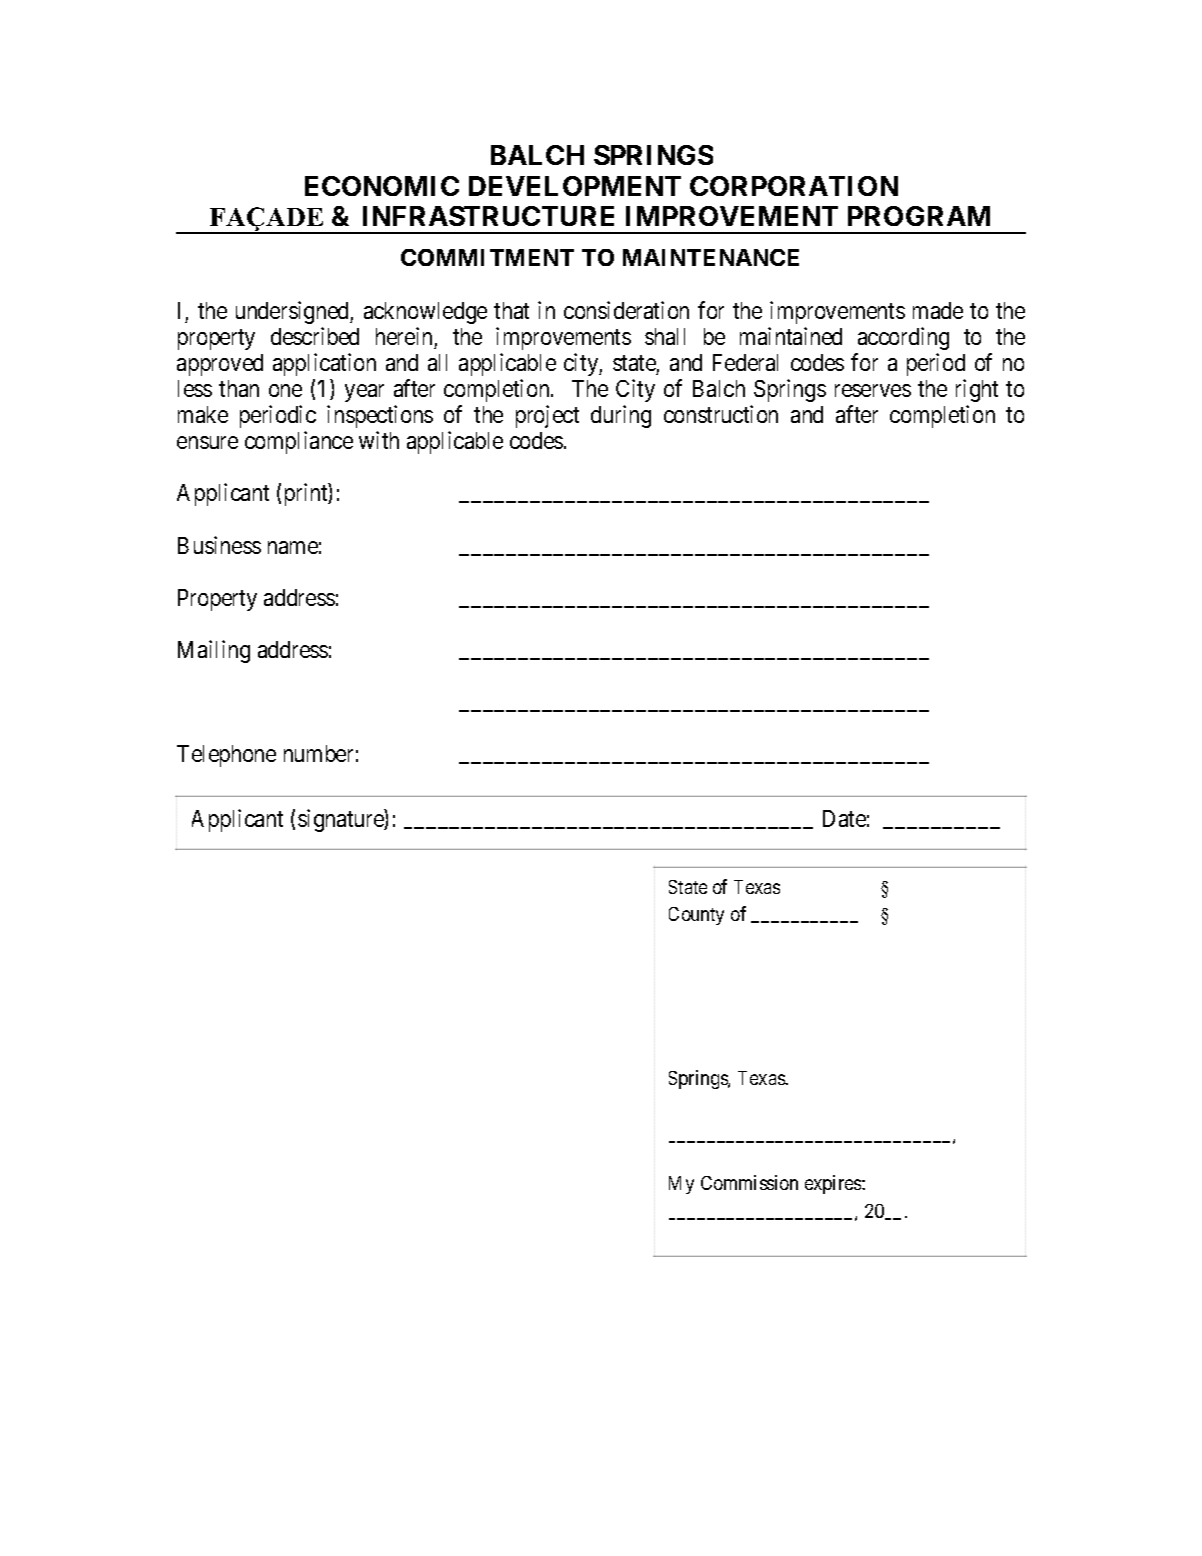 The height and width of the screenshot is (1556, 1202). I want to click on ECONOMIC, so click(382, 186).
